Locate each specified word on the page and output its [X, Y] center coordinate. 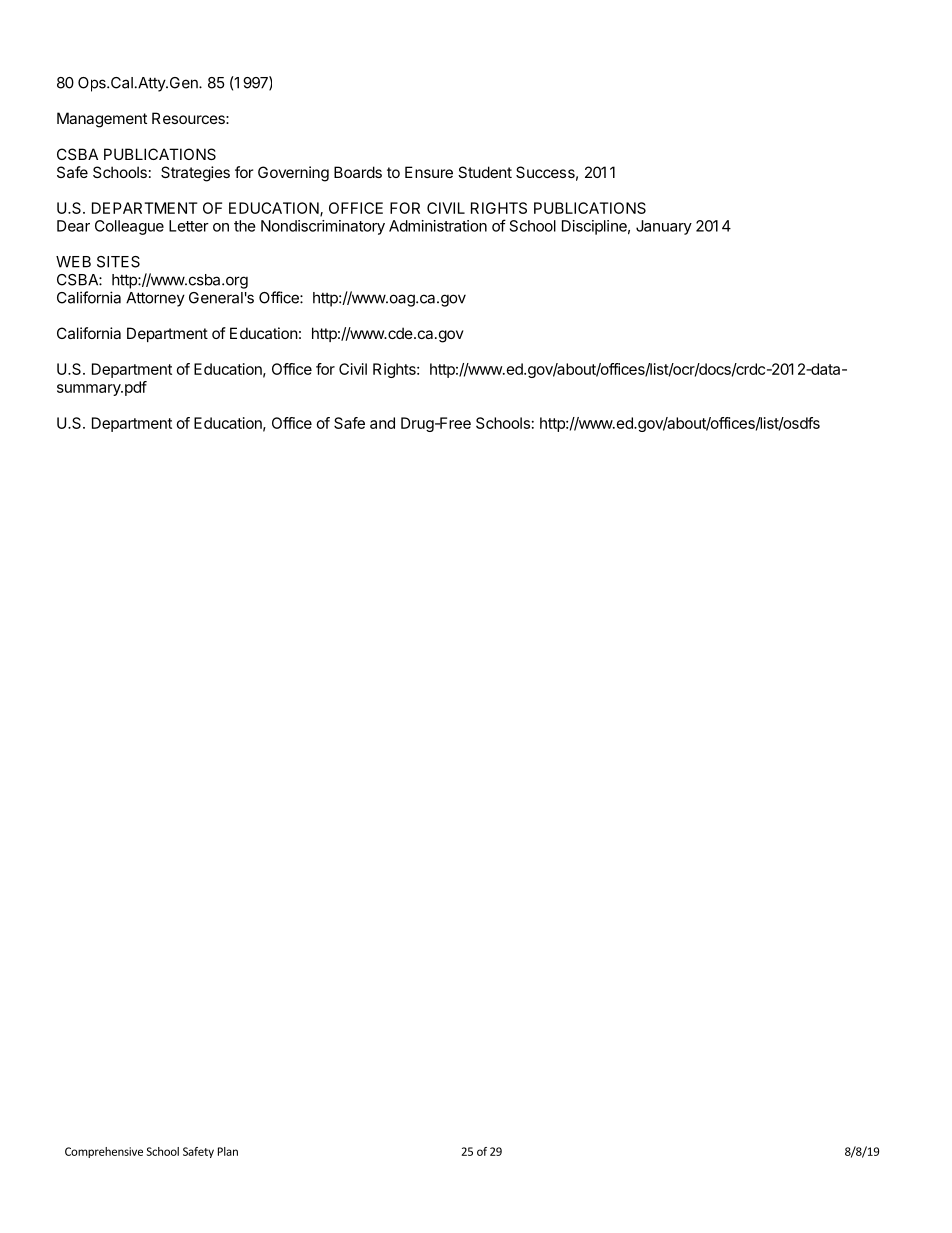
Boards [358, 172]
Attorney [155, 299]
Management [102, 120]
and [382, 423]
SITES [118, 262]
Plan [228, 1151]
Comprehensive [104, 1152]
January [664, 227]
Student [485, 172]
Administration [438, 226]
